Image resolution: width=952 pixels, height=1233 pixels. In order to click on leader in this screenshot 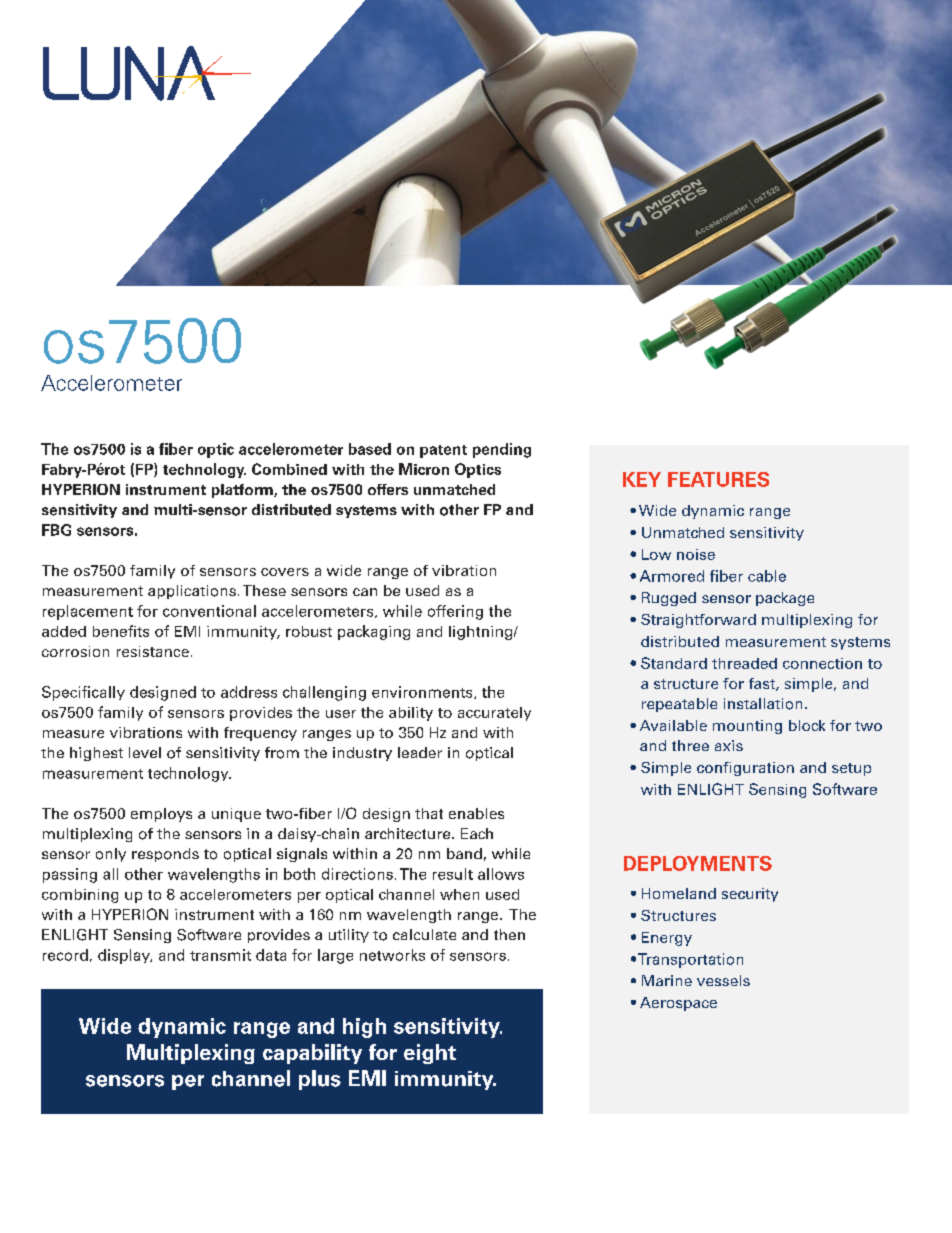, I will do `click(420, 752)`.
